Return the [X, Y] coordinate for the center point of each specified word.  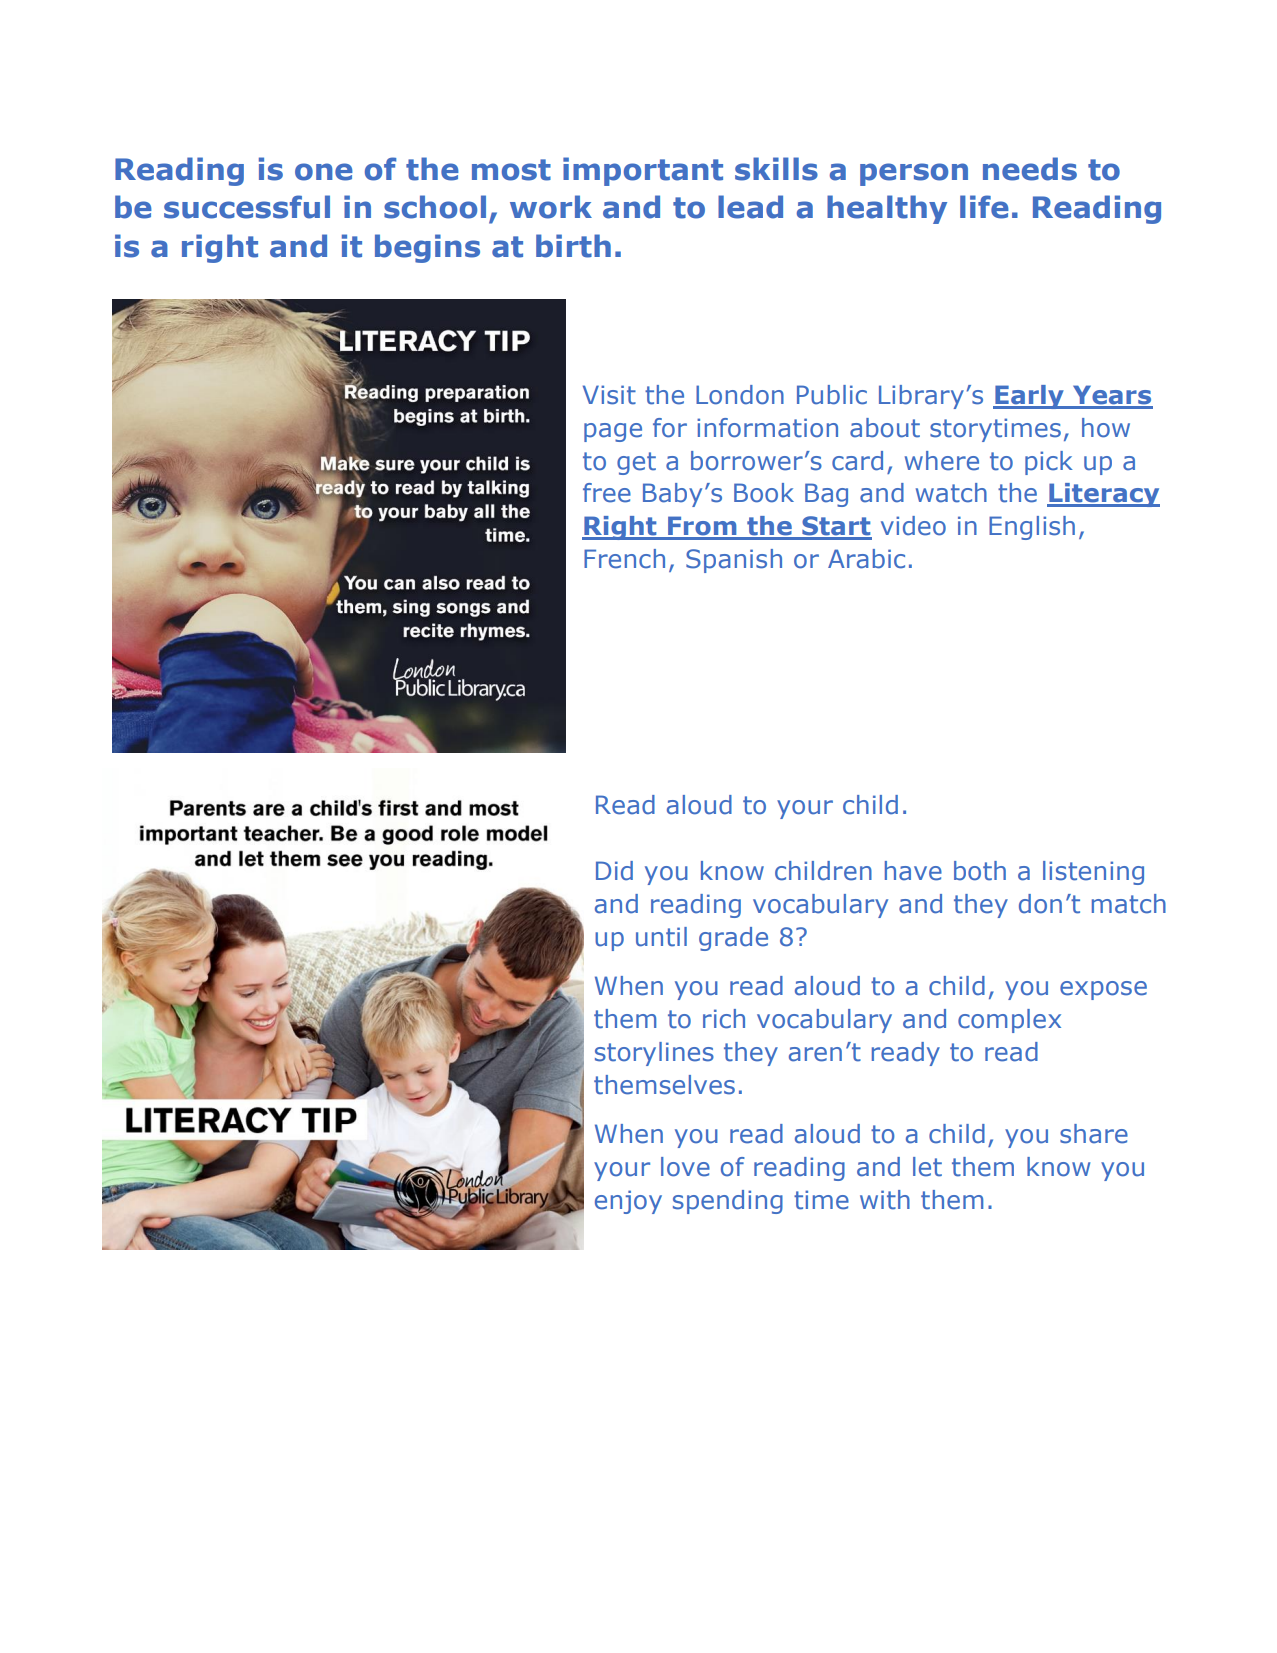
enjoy [628, 1202]
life [984, 207]
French [624, 559]
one [324, 172]
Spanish [734, 561]
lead [750, 207]
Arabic [866, 559]
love [685, 1167]
